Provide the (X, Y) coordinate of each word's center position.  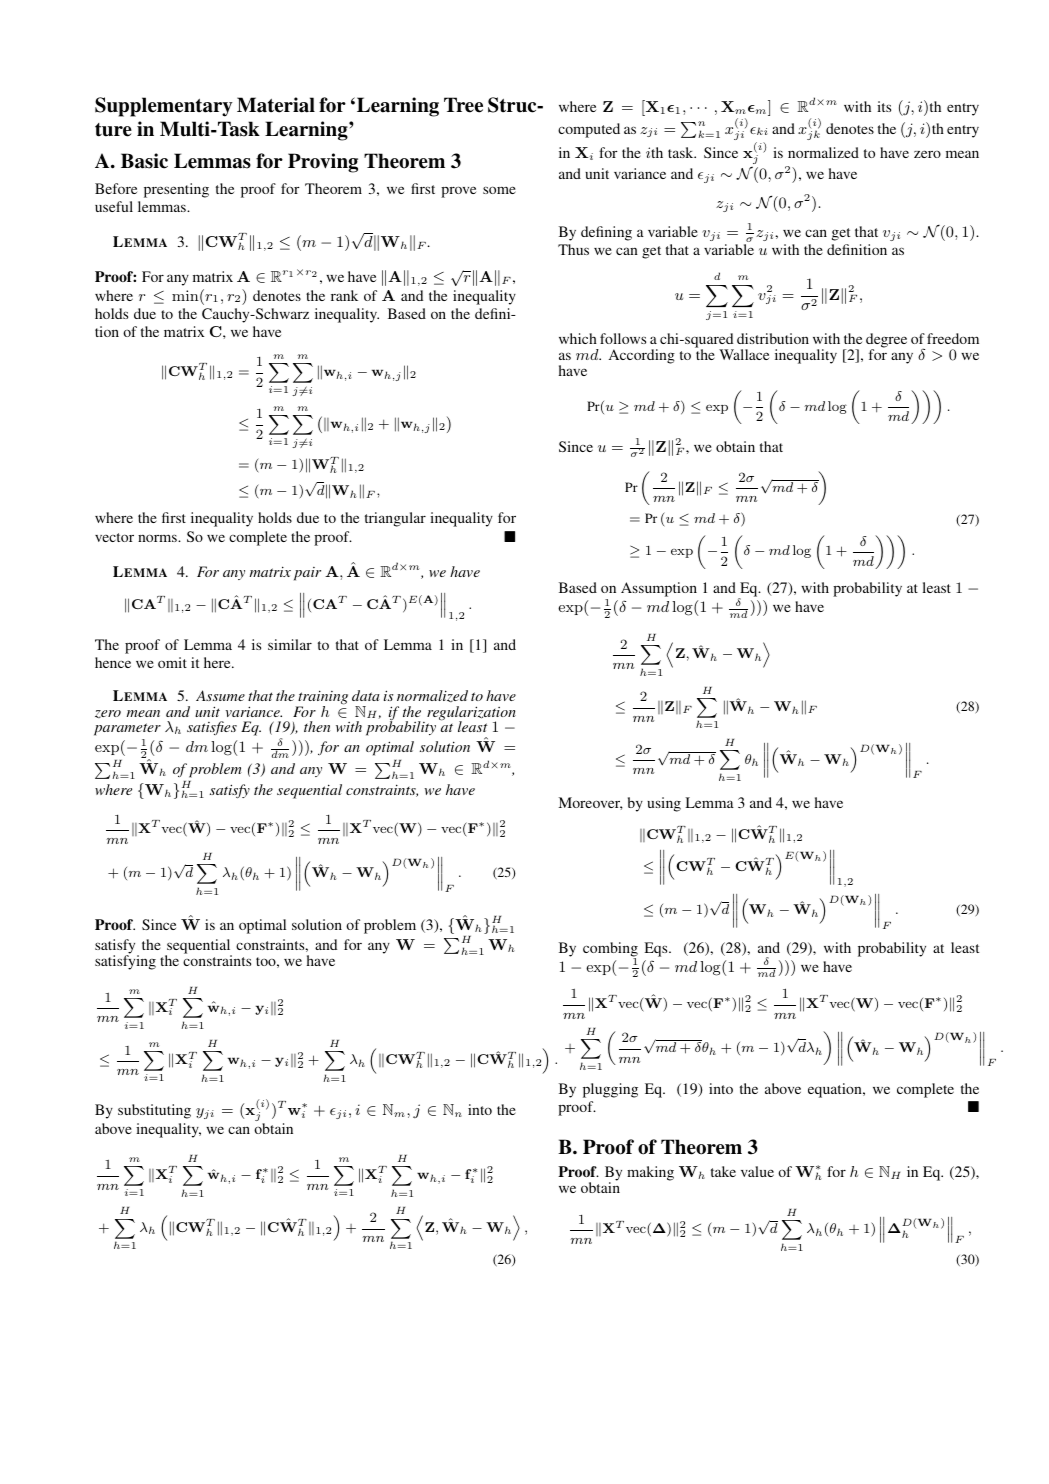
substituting (154, 1111)
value (757, 1171)
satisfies (212, 728)
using (664, 804)
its (884, 106)
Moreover (590, 803)
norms (158, 538)
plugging (610, 1090)
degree (886, 342)
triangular (395, 519)
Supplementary (164, 107)
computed (589, 130)
